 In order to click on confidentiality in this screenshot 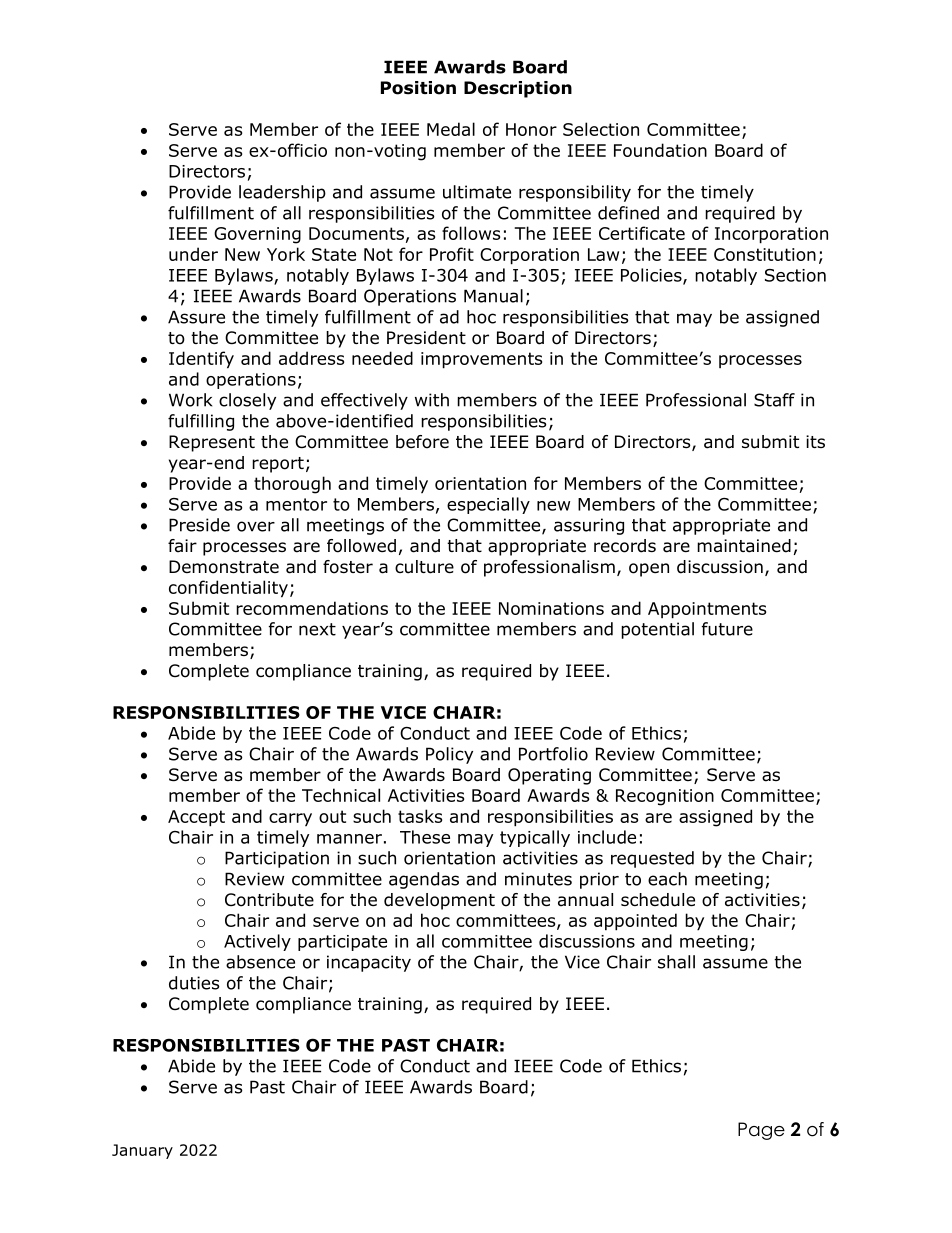, I will do `click(228, 589)`.
